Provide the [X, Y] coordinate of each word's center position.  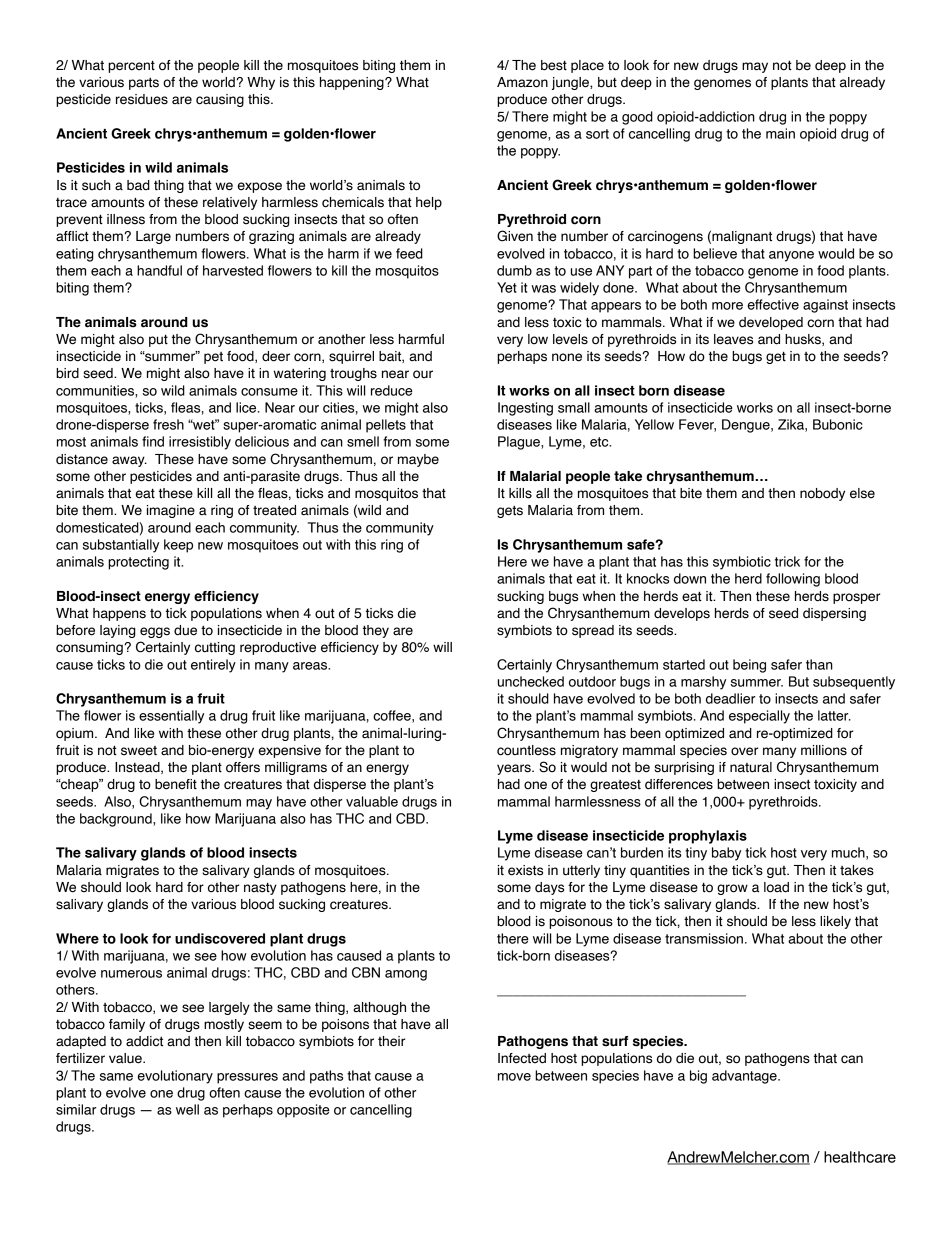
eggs [155, 632]
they [376, 631]
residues [142, 99]
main [780, 133]
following [793, 580]
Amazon [522, 82]
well [187, 1109]
